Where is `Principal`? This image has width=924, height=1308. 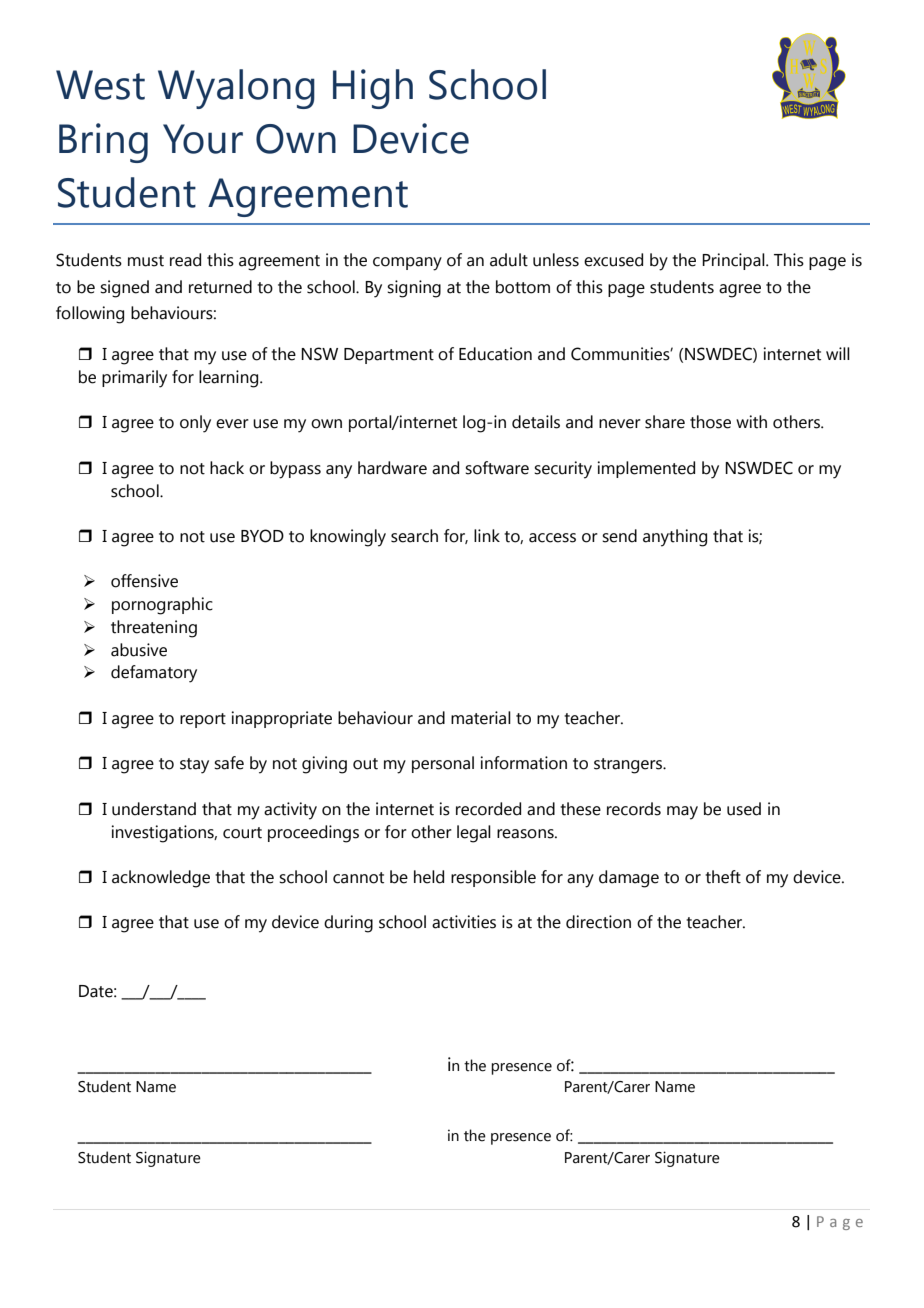
Principal is located at coordinates (734, 261).
